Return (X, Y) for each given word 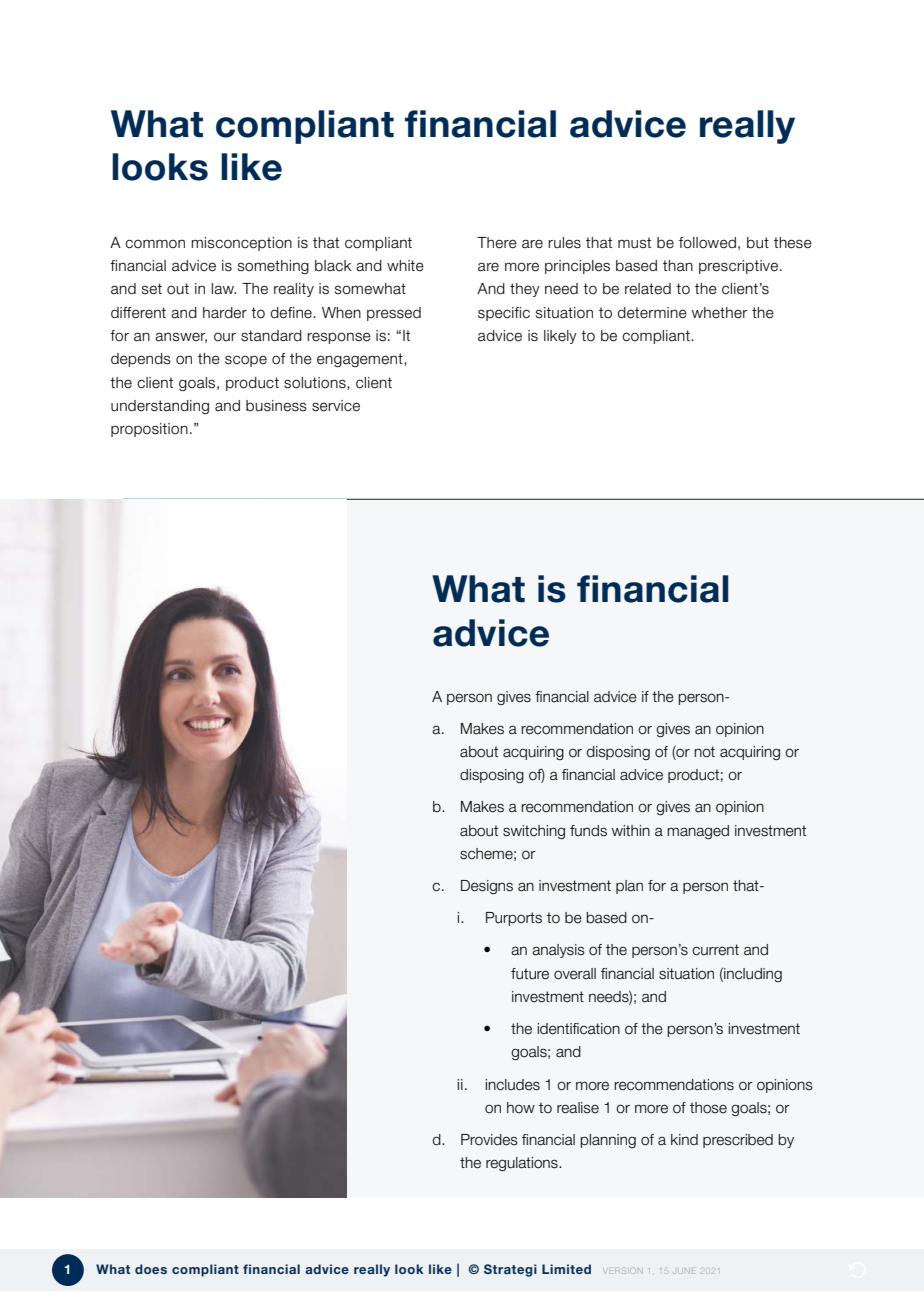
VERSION (624, 1271)
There (497, 243)
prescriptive (740, 267)
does (151, 1269)
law (223, 289)
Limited (566, 1269)
